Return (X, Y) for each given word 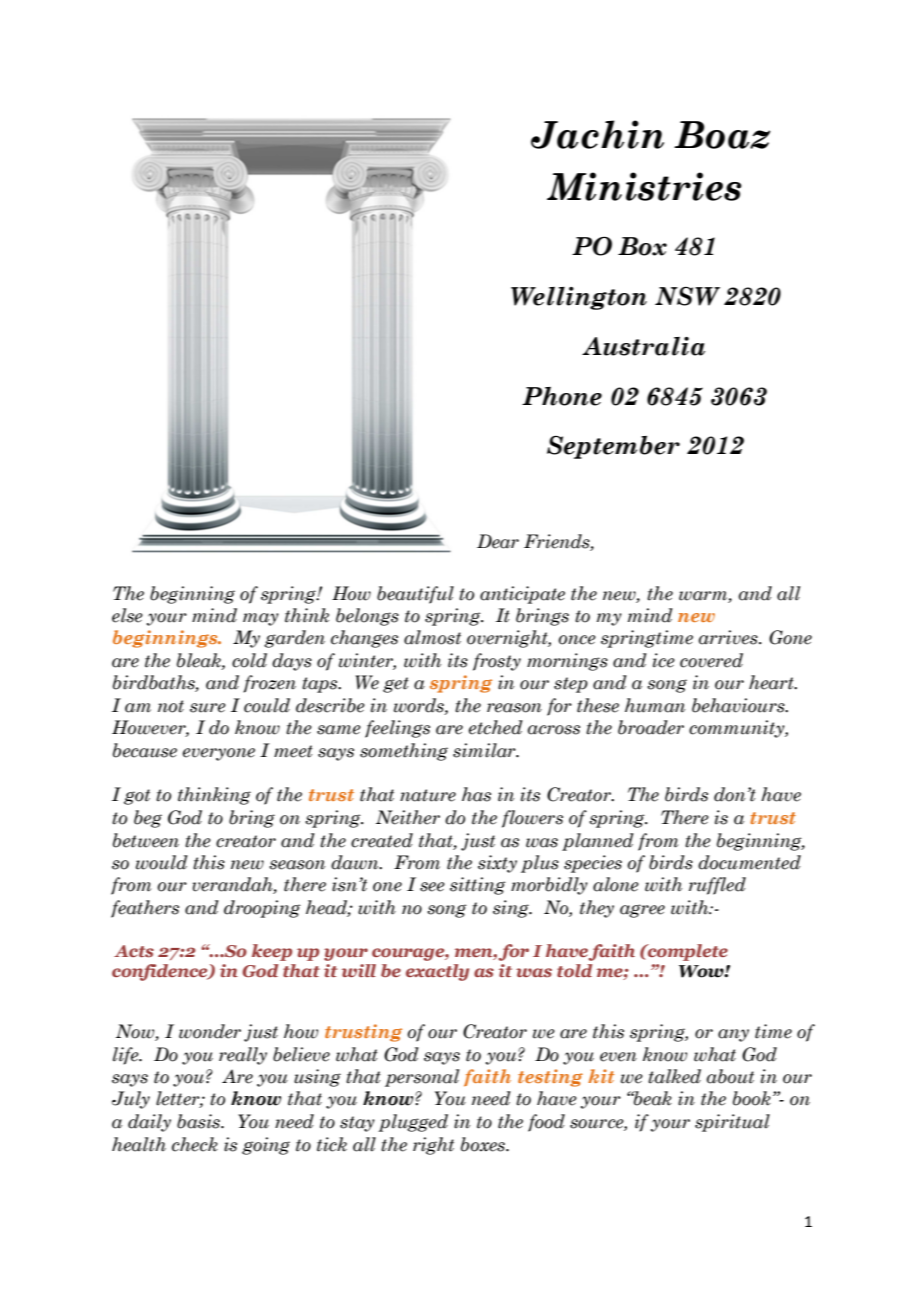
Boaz (722, 135)
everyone (219, 754)
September (613, 447)
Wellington (579, 298)
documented (749, 862)
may (261, 619)
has (476, 794)
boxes (484, 1144)
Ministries (644, 186)
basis (199, 1121)
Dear (498, 541)
